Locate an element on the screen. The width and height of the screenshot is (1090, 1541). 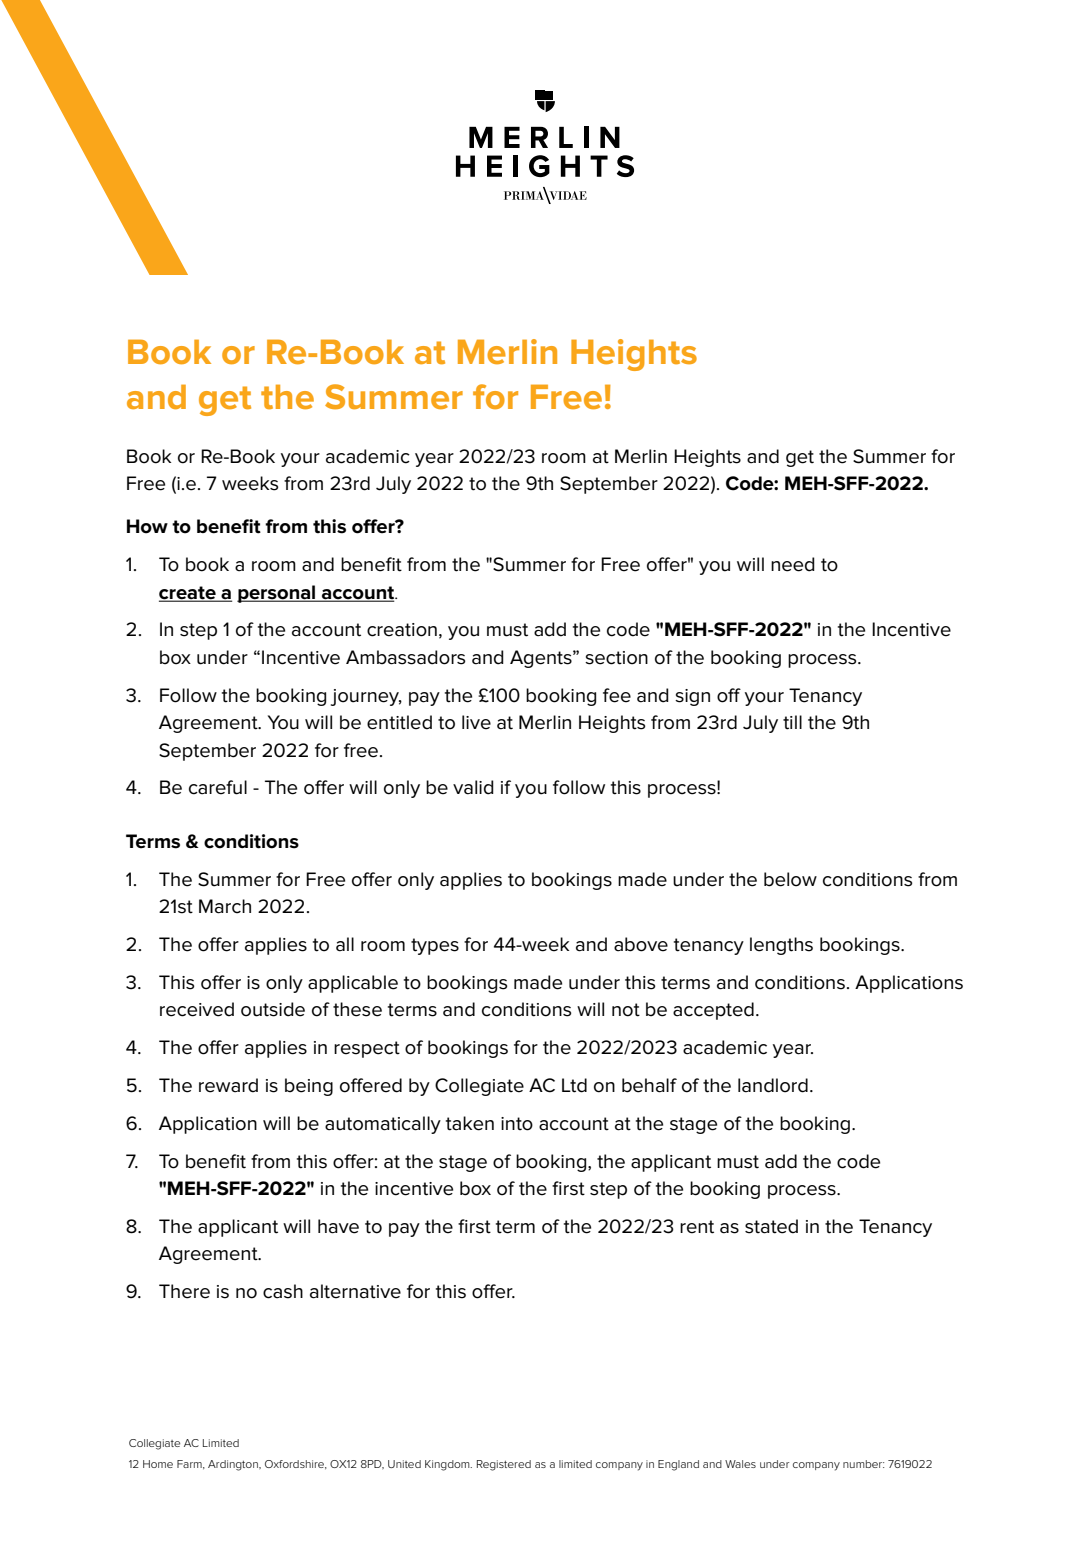
creation is located at coordinates (402, 630).
